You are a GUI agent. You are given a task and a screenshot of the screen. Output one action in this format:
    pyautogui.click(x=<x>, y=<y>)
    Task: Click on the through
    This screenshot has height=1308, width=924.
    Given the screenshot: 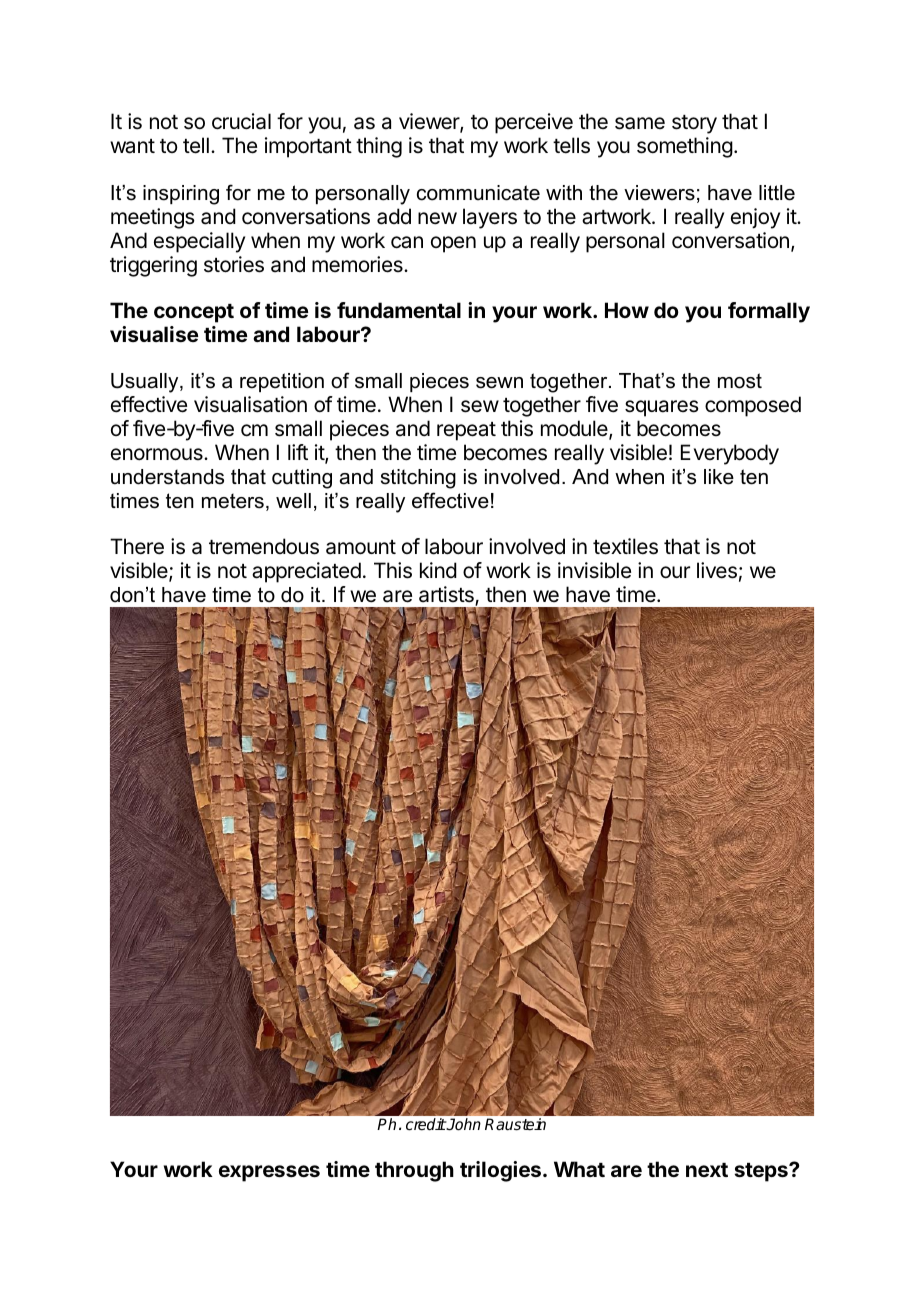 What is the action you would take?
    pyautogui.click(x=414, y=1171)
